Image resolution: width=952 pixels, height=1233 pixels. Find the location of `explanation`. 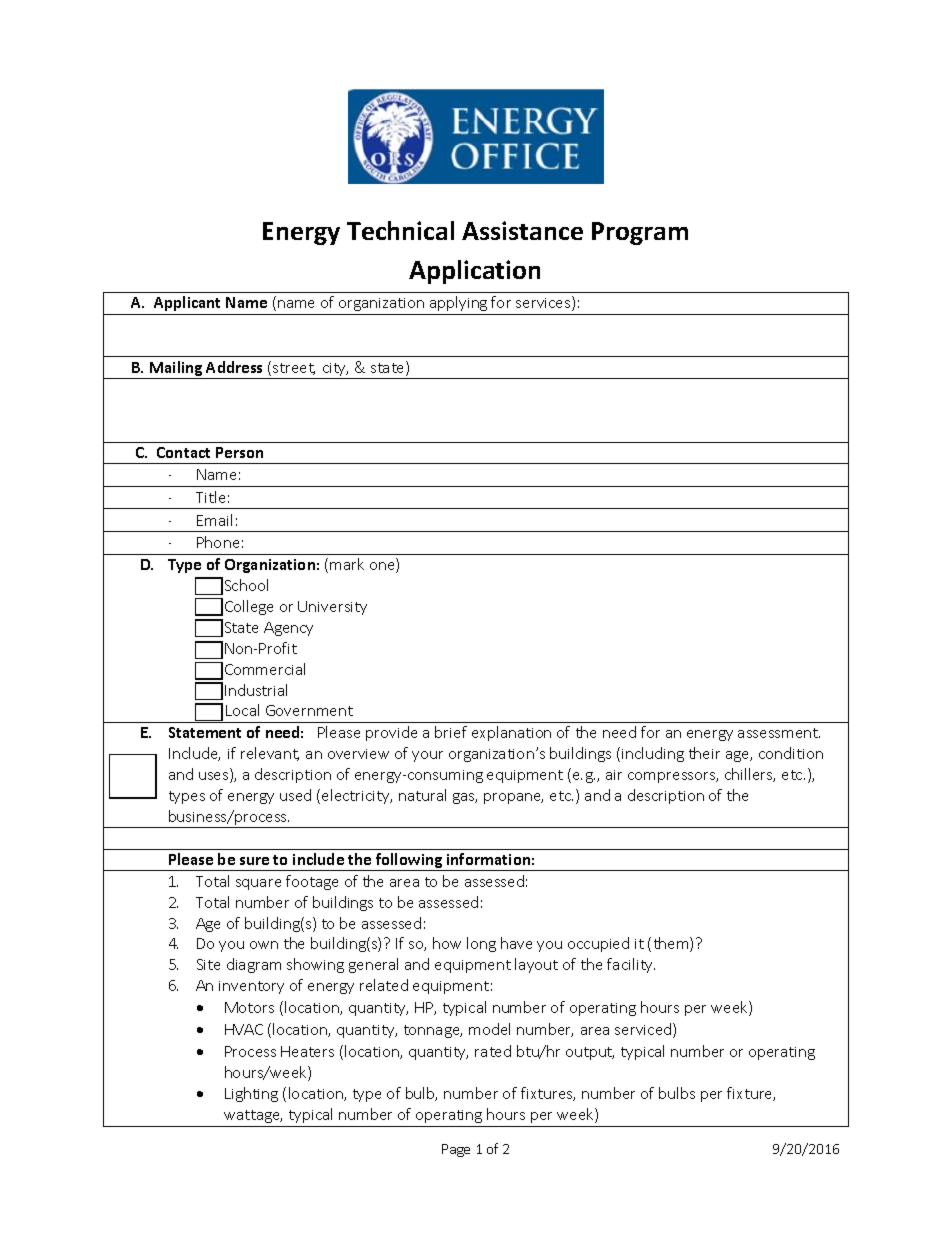

explanation is located at coordinates (511, 733).
